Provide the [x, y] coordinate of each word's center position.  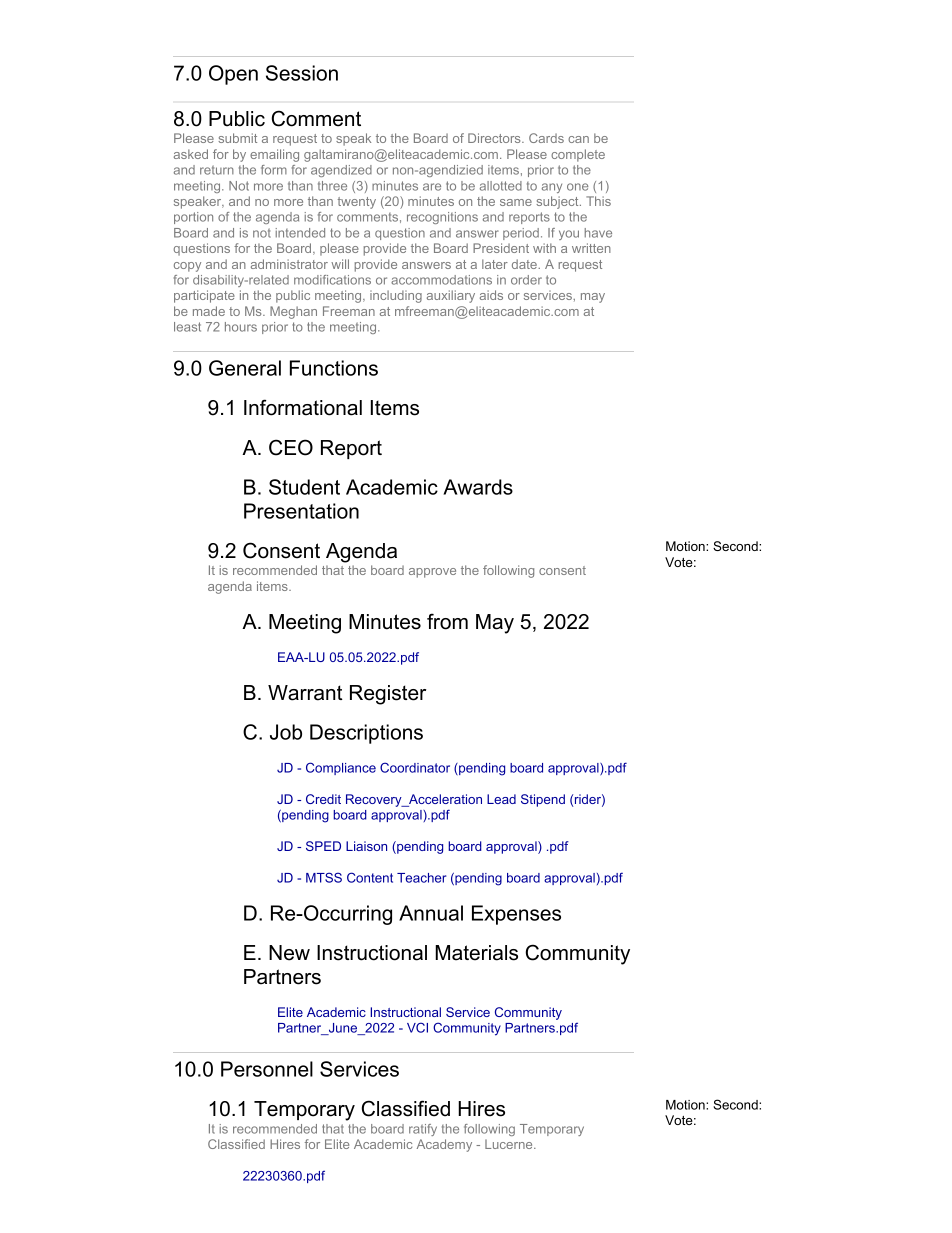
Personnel [267, 1069]
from [447, 621]
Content [370, 877]
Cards [546, 138]
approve [432, 573]
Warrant [305, 693]
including [396, 296]
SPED [323, 846]
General [245, 368]
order [526, 280]
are [432, 187]
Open [233, 75]
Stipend [543, 800]
